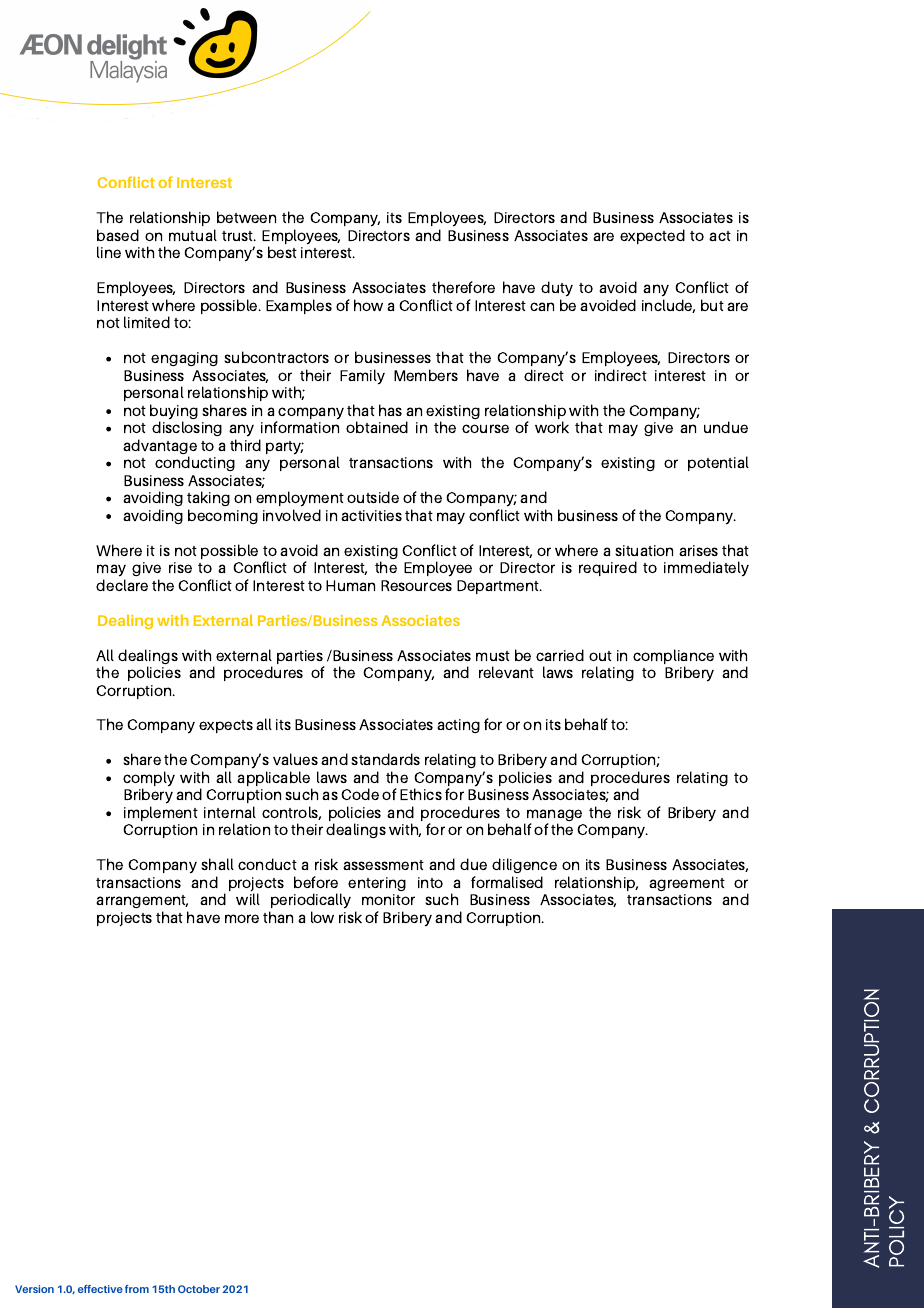 Image resolution: width=924 pixels, height=1308 pixels. I want to click on Human, so click(350, 585).
